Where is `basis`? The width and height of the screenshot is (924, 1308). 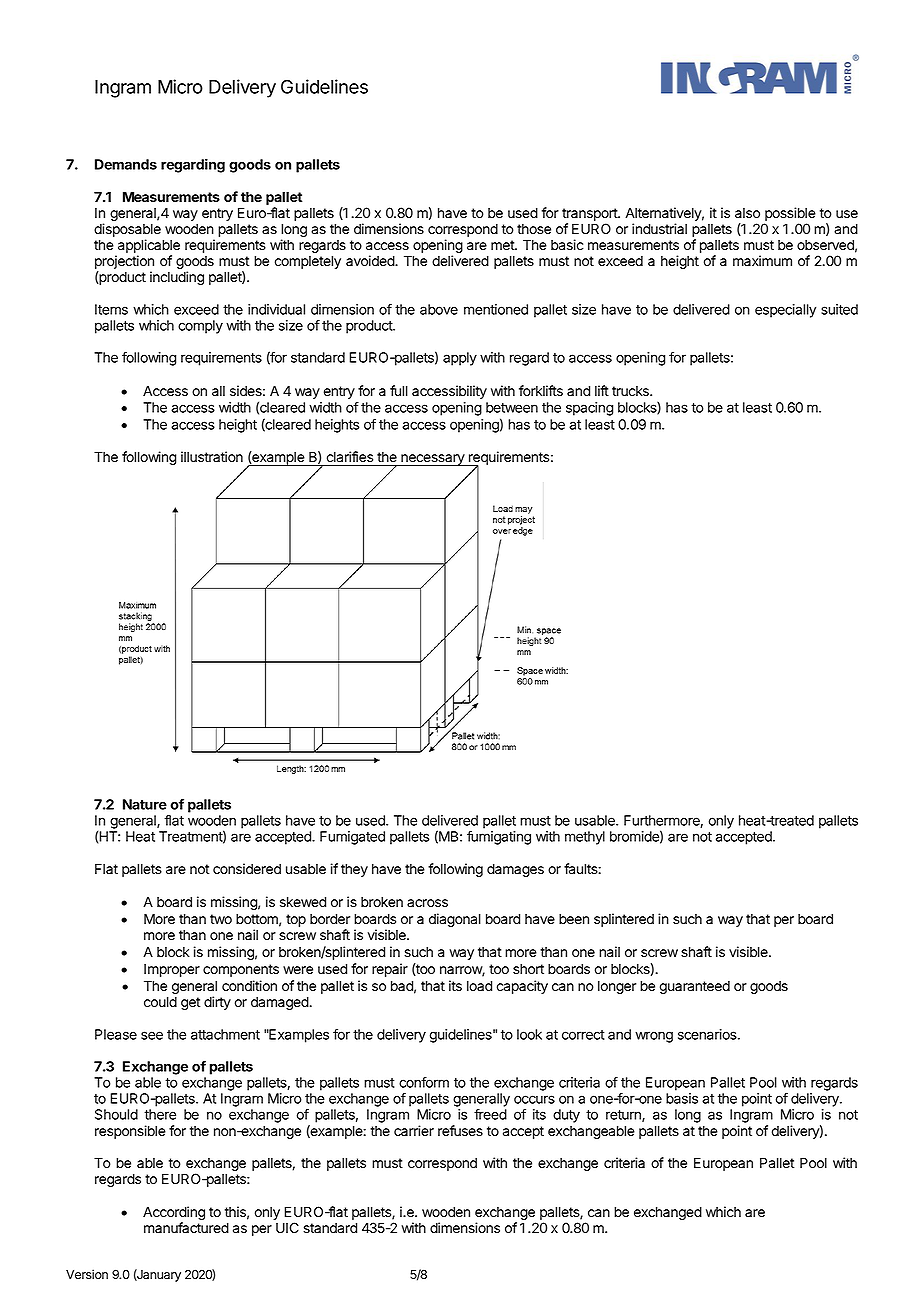 basis is located at coordinates (682, 1098).
